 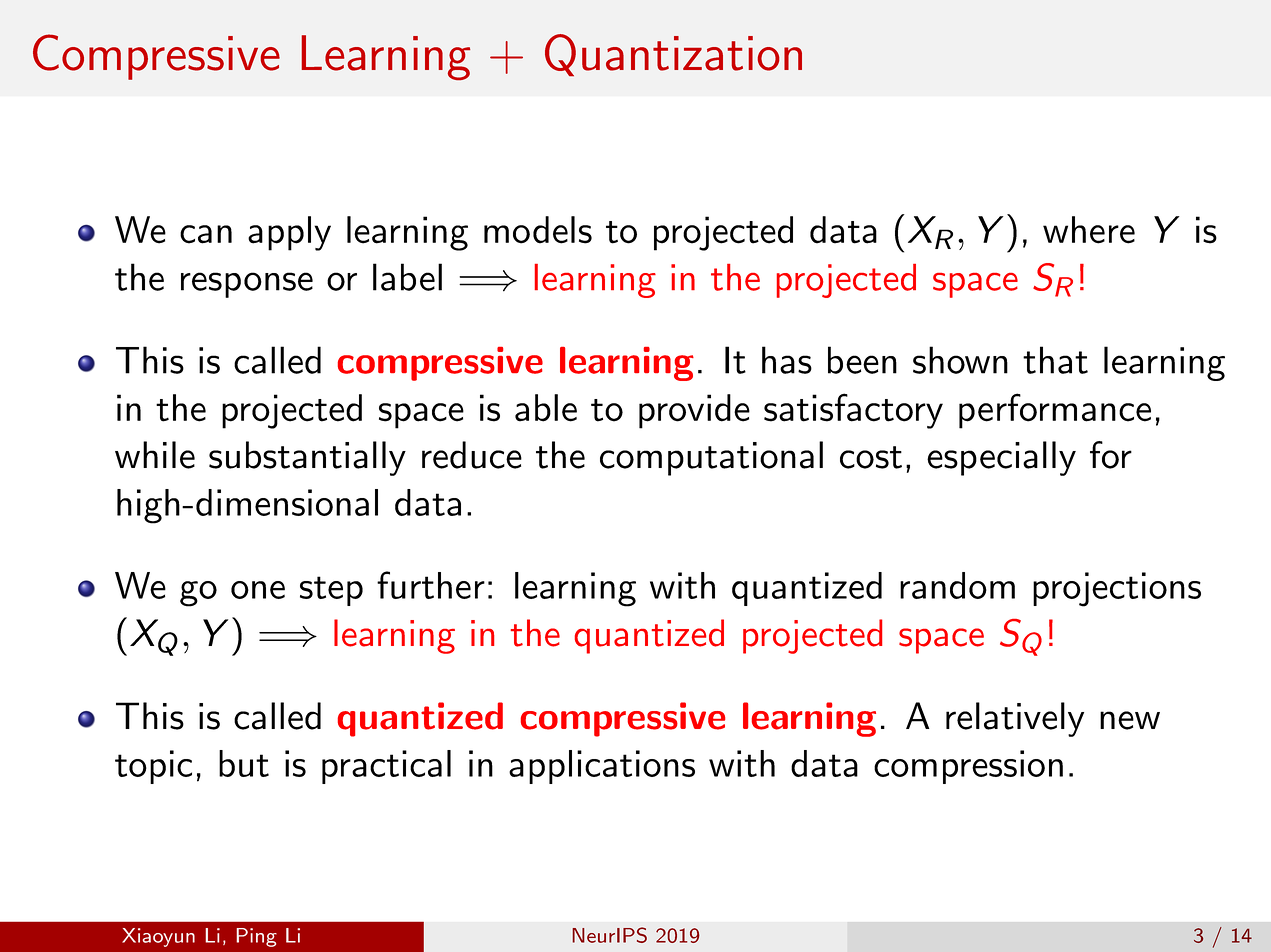 What do you see at coordinates (258, 590) in the screenshot?
I see `one` at bounding box center [258, 590].
